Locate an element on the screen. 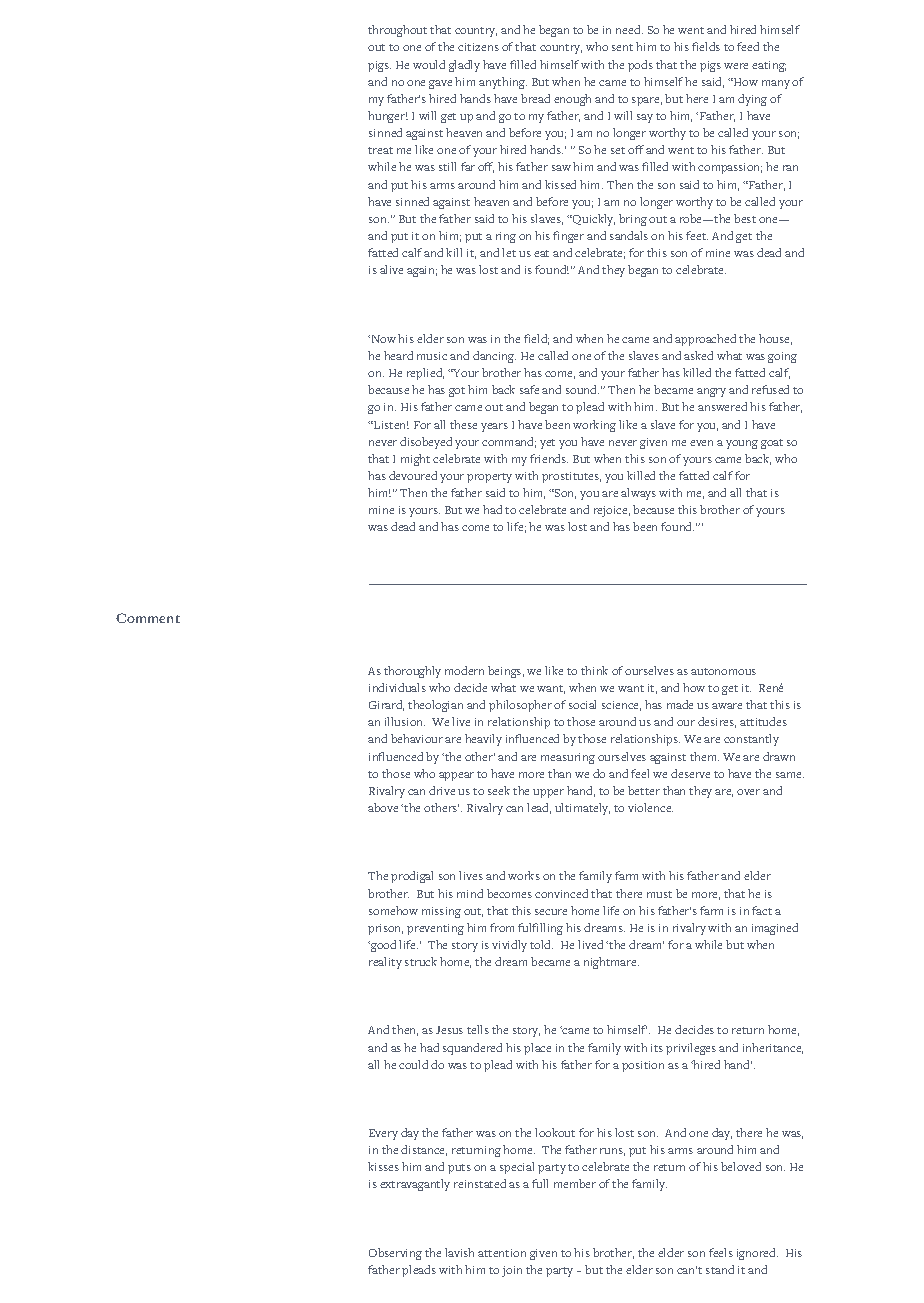  privileges is located at coordinates (691, 1049).
